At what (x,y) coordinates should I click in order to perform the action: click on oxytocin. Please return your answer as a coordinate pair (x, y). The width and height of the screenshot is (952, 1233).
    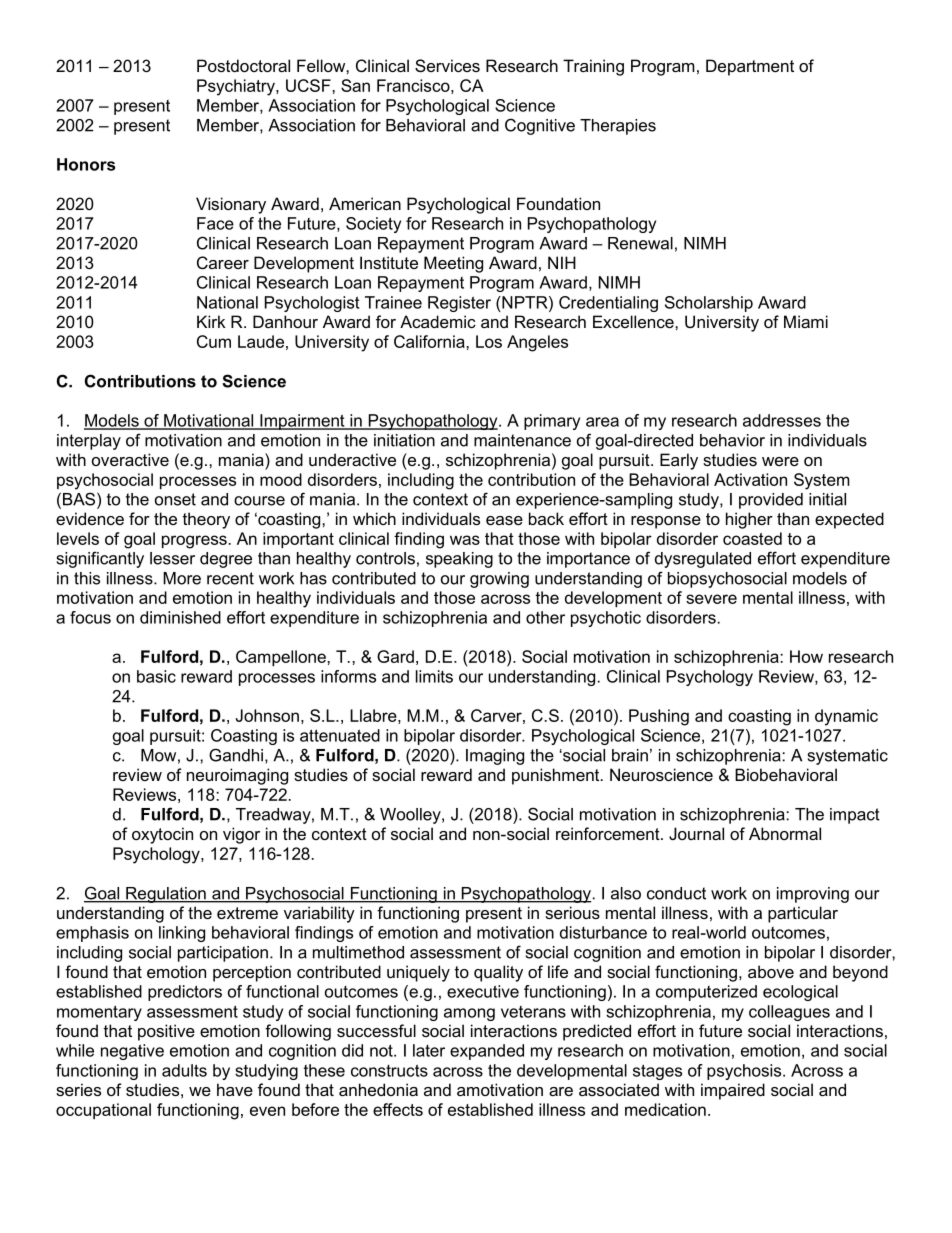
    Looking at the image, I should click on (162, 835).
